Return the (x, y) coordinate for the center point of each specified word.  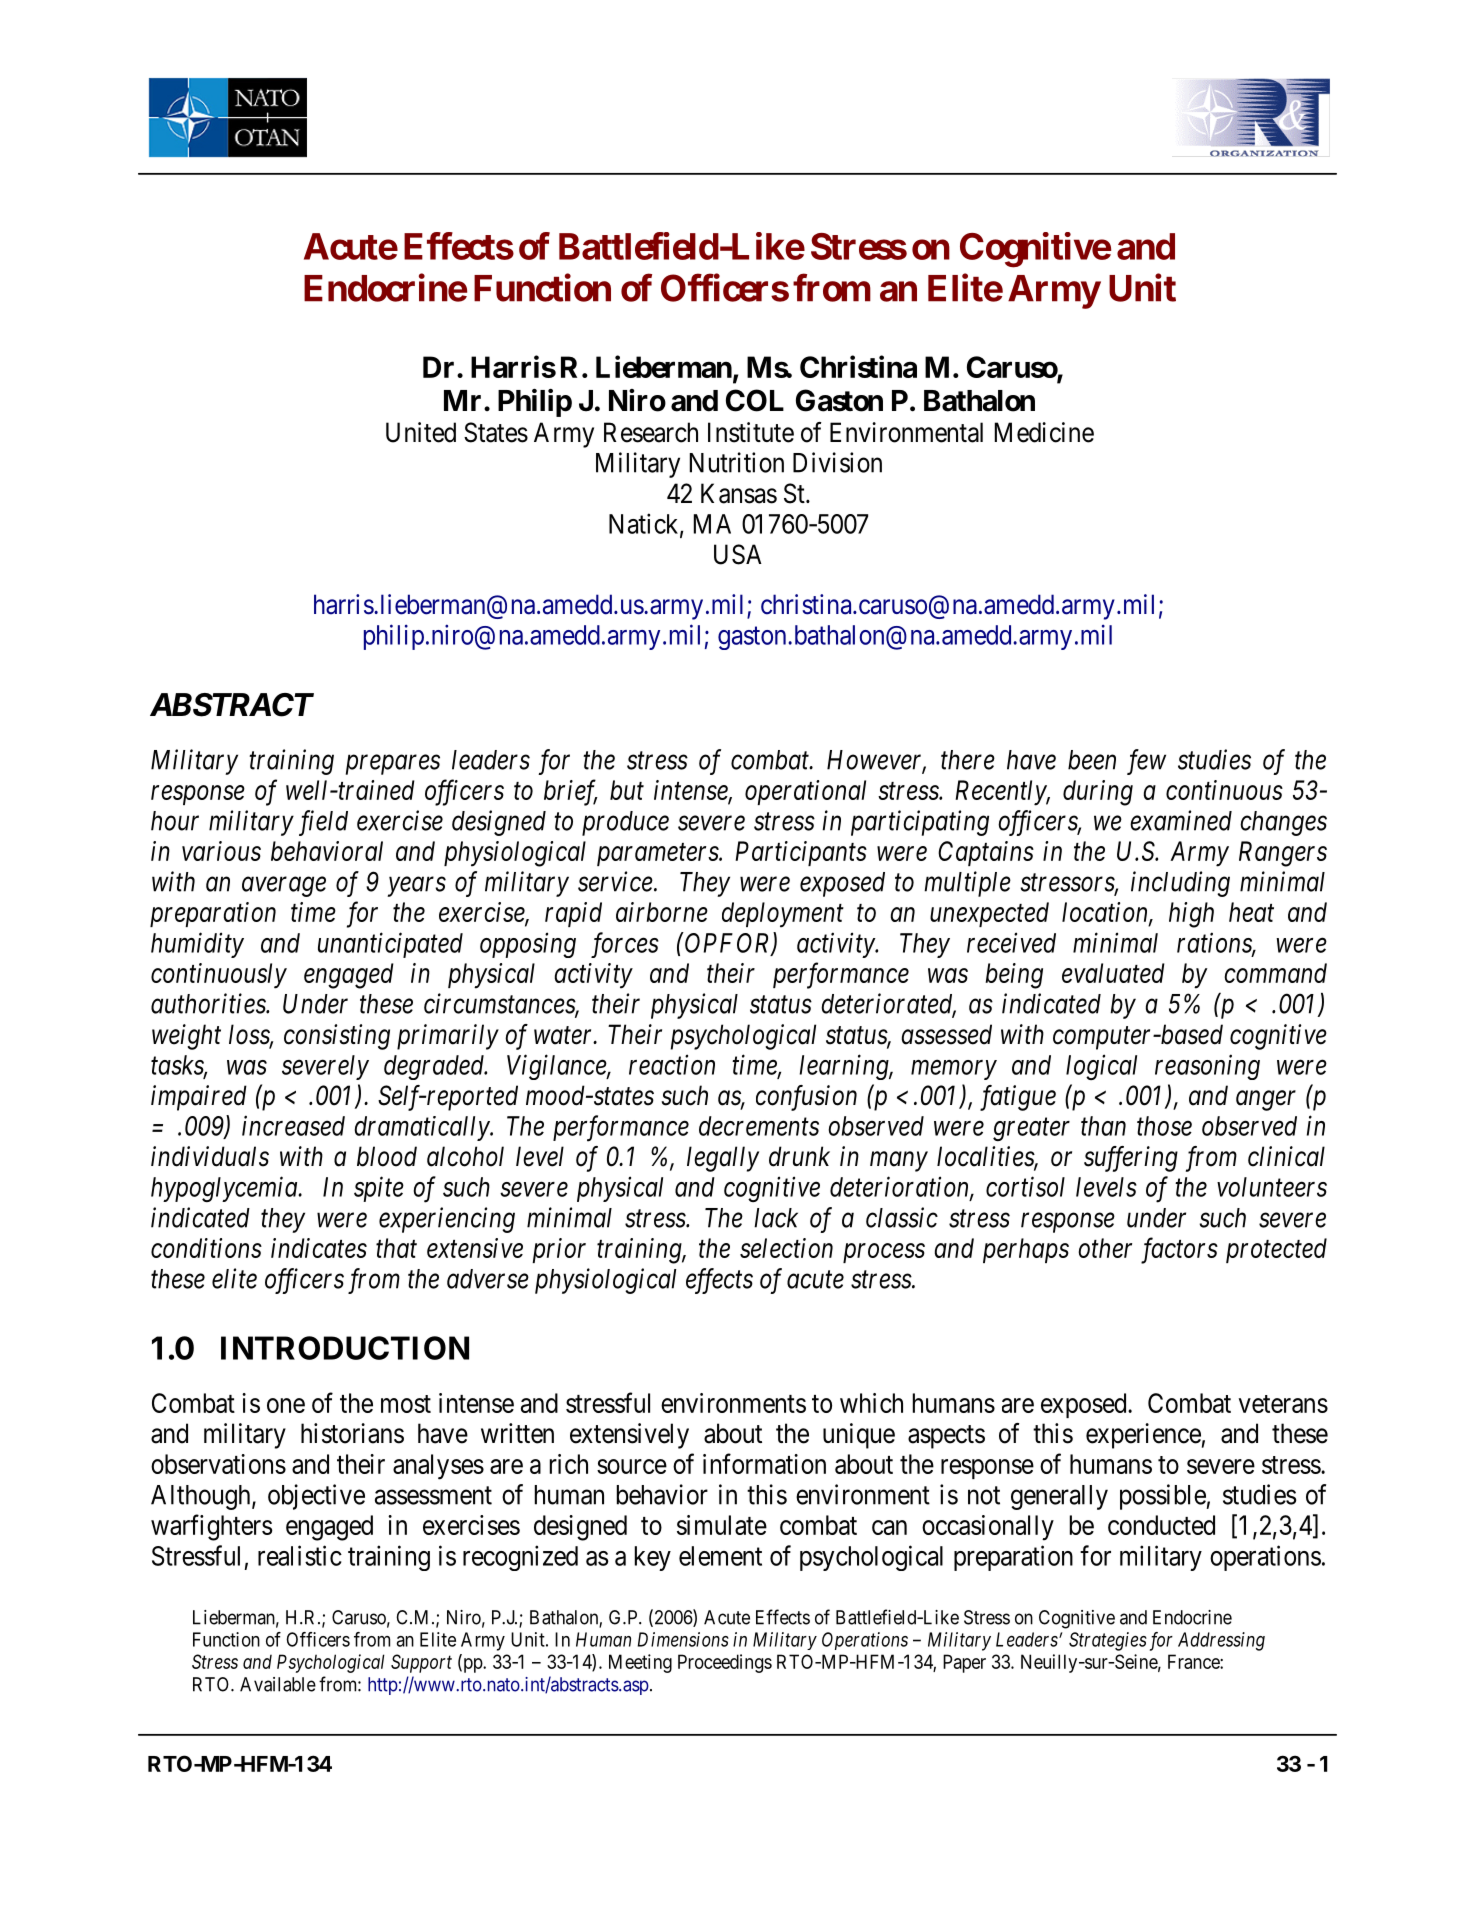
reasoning (1207, 1067)
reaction (672, 1065)
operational (805, 792)
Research (651, 432)
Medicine (1044, 432)
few (1146, 762)
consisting (337, 1037)
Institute (751, 432)
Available (278, 1684)
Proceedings (725, 1663)
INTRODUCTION (345, 1348)
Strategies (1108, 1641)
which (871, 1403)
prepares (393, 765)
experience (1143, 1436)
